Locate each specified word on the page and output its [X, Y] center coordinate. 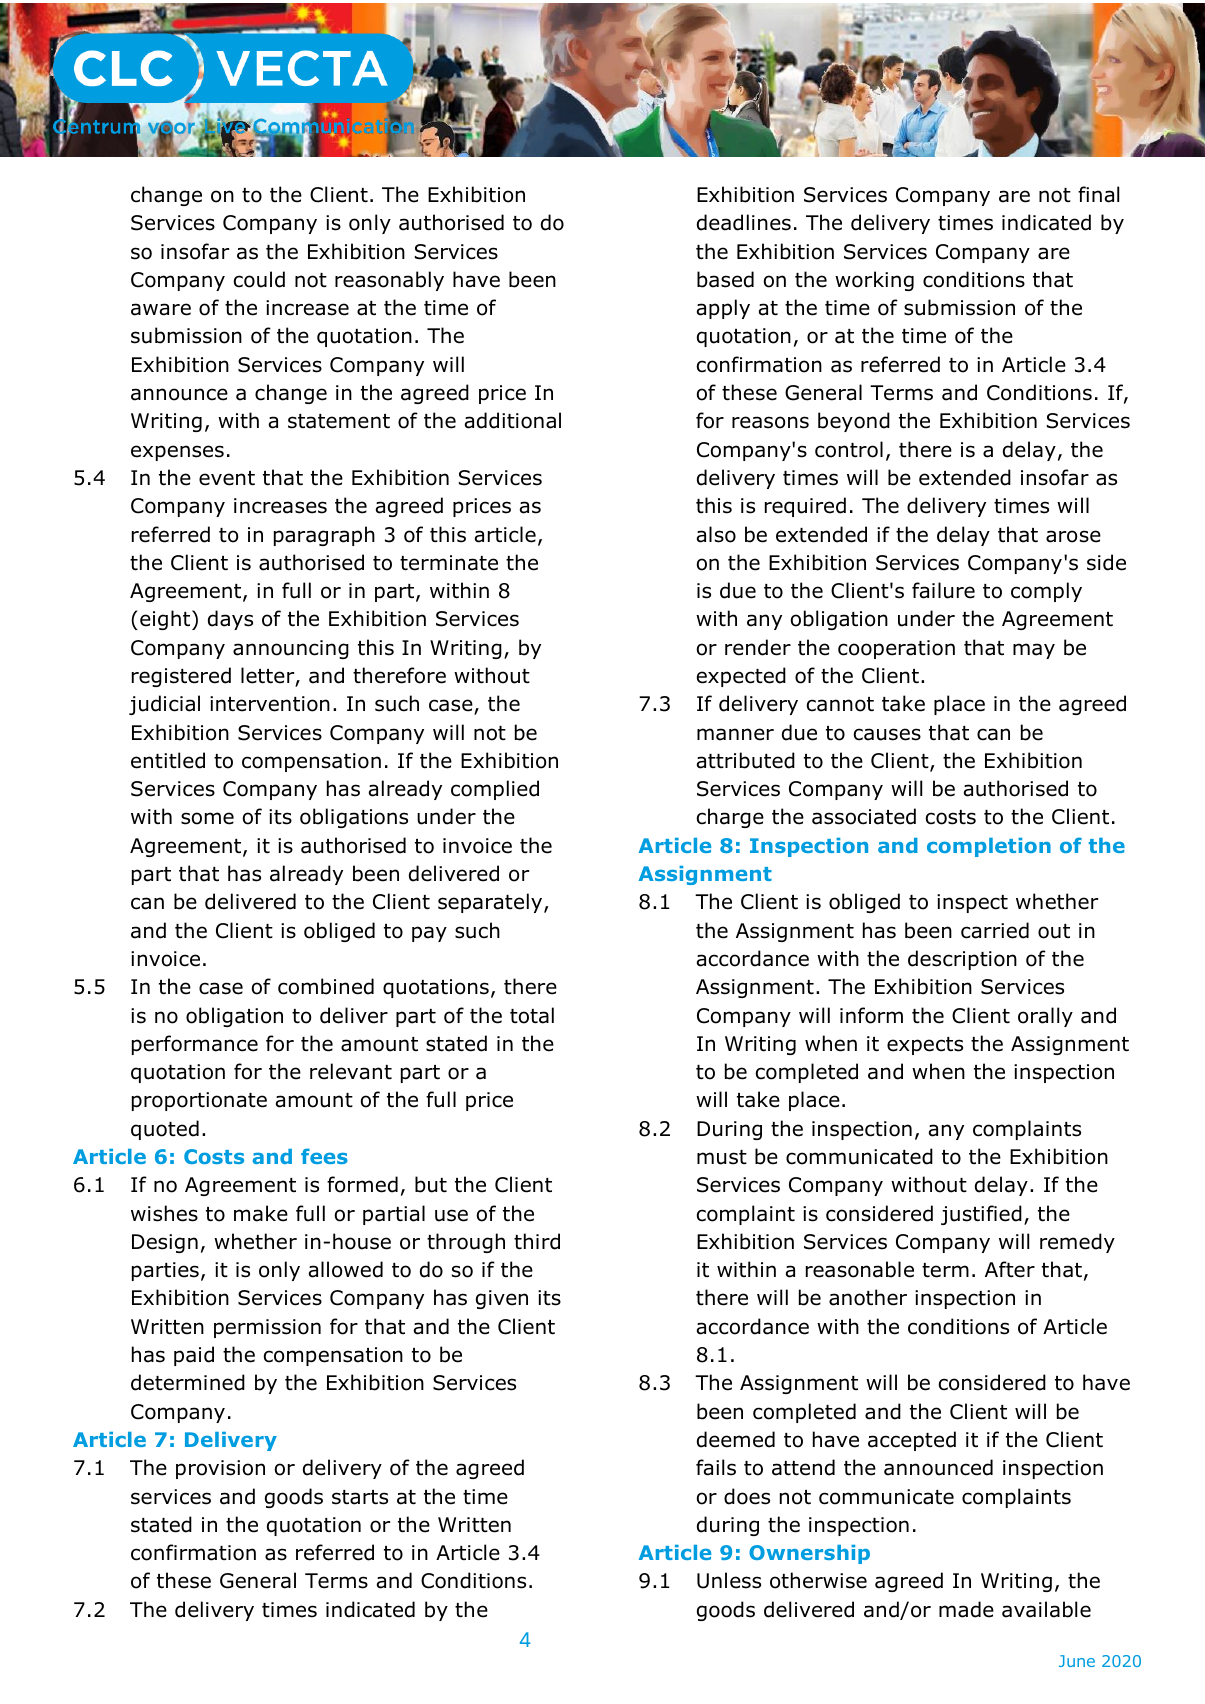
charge [730, 818]
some [207, 818]
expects [925, 1046]
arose [1073, 536]
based [725, 279]
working [874, 281]
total [532, 1015]
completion [989, 847]
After [1010, 1269]
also [716, 534]
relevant [351, 1071]
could [259, 279]
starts [360, 1497]
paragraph [324, 536]
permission [267, 1328]
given [502, 1299]
